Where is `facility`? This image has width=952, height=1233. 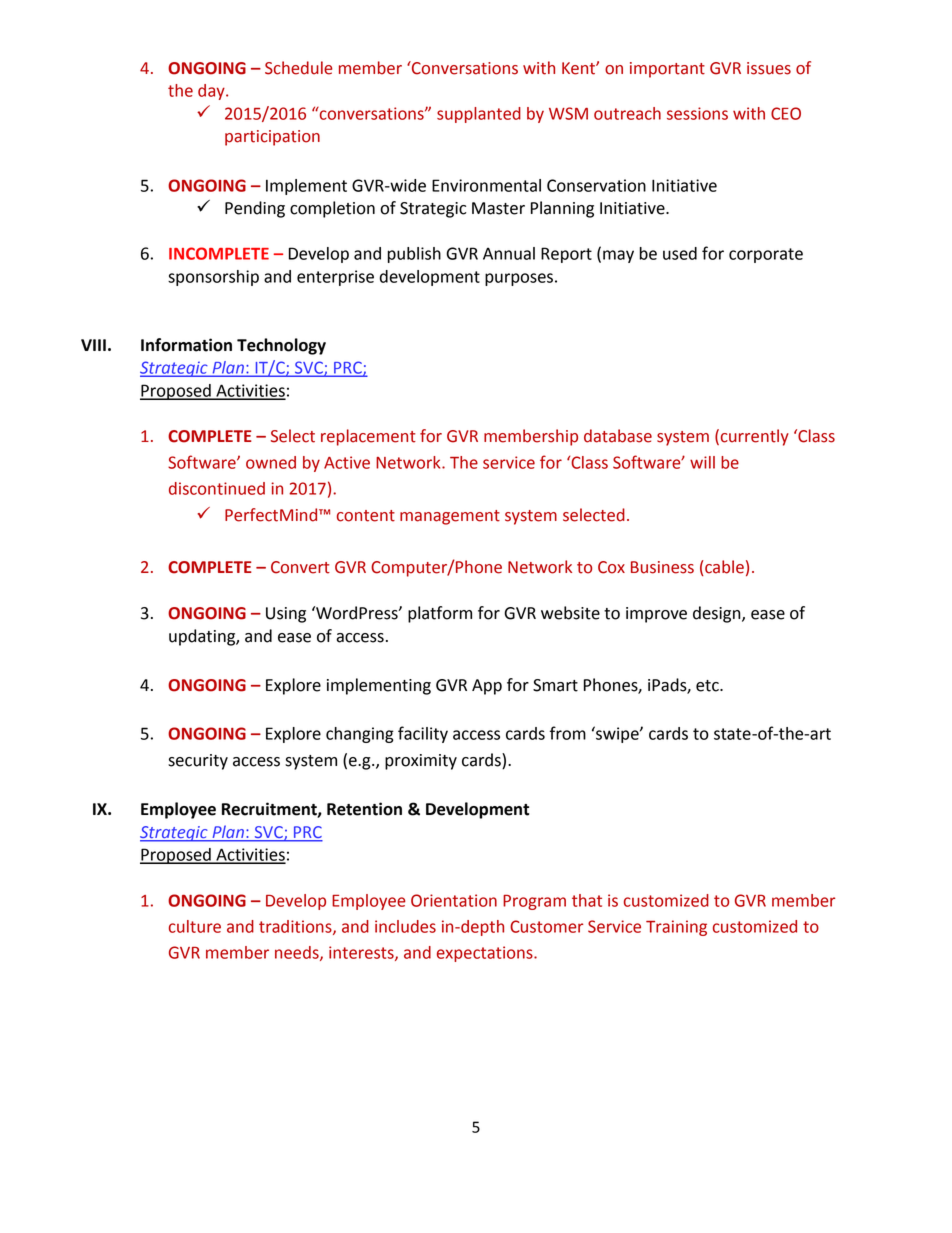 facility is located at coordinates (423, 734).
